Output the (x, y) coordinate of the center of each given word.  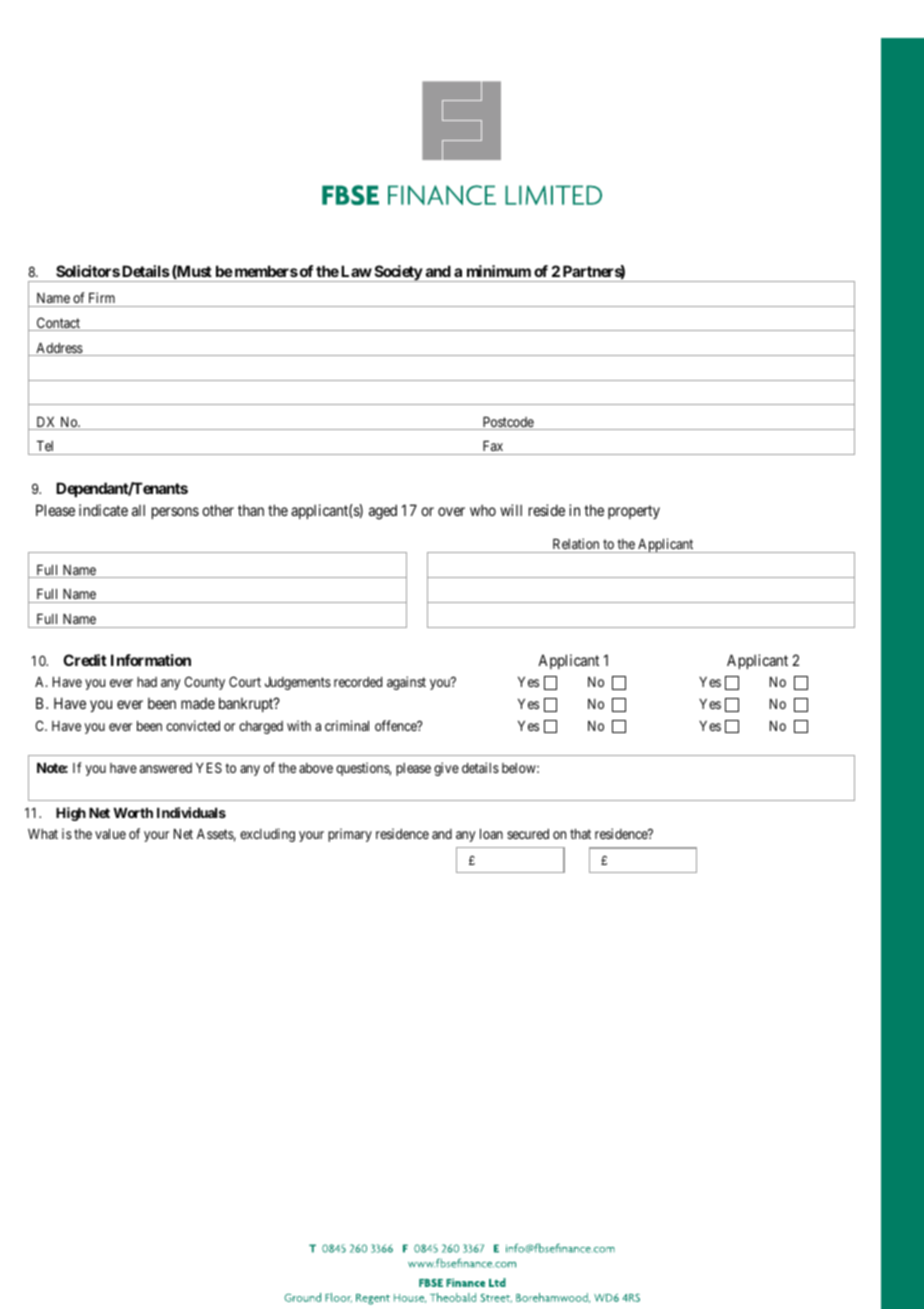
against (406, 683)
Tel (45, 446)
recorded (358, 682)
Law (356, 271)
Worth (133, 813)
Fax (493, 446)
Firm (102, 297)
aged (383, 512)
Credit (85, 660)
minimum (499, 271)
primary (350, 835)
